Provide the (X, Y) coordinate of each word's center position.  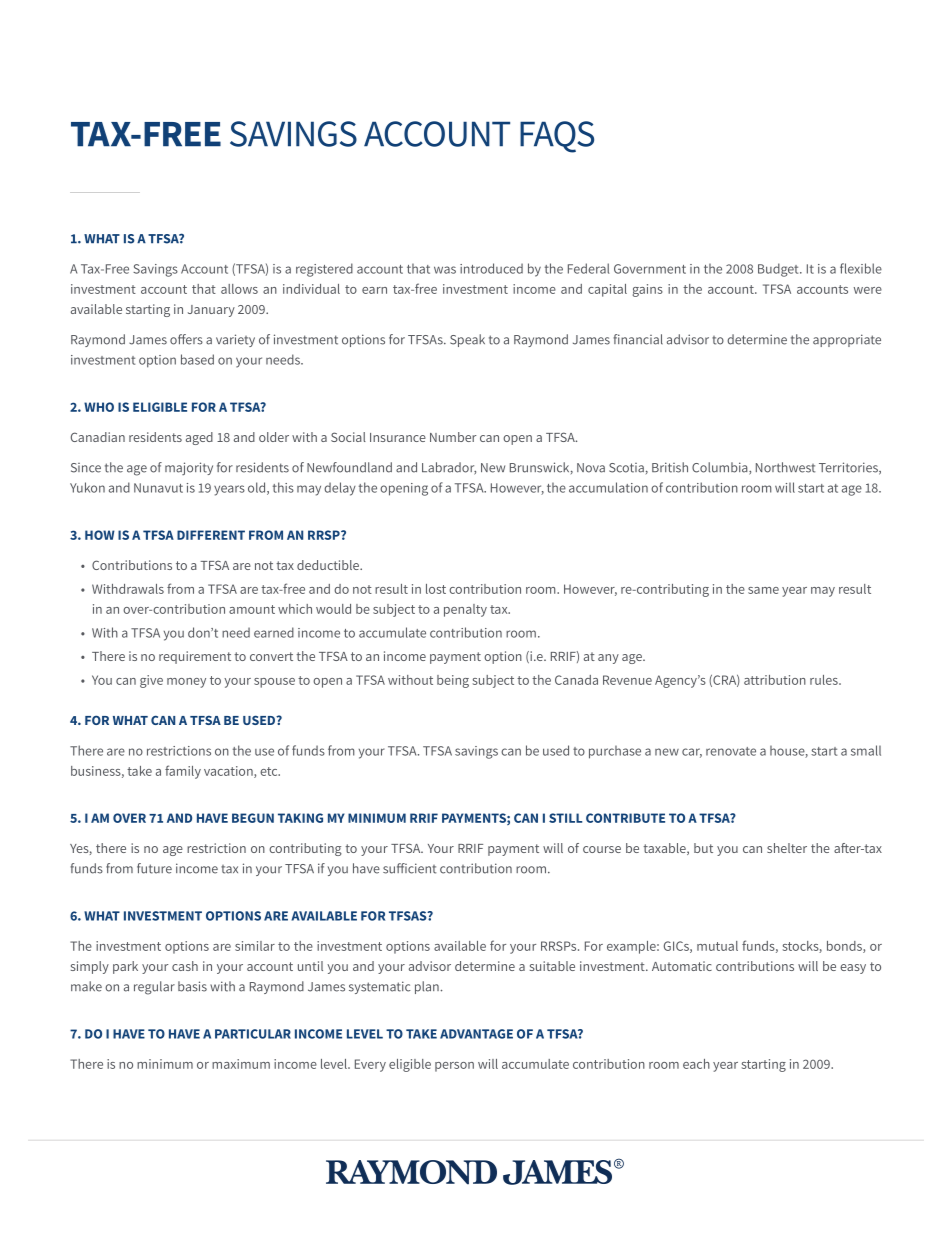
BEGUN (253, 818)
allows (239, 289)
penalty (465, 610)
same (763, 590)
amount (252, 609)
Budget (779, 270)
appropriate (847, 340)
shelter (787, 848)
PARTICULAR (253, 1034)
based (197, 359)
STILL (565, 818)
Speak (467, 340)
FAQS (557, 137)
